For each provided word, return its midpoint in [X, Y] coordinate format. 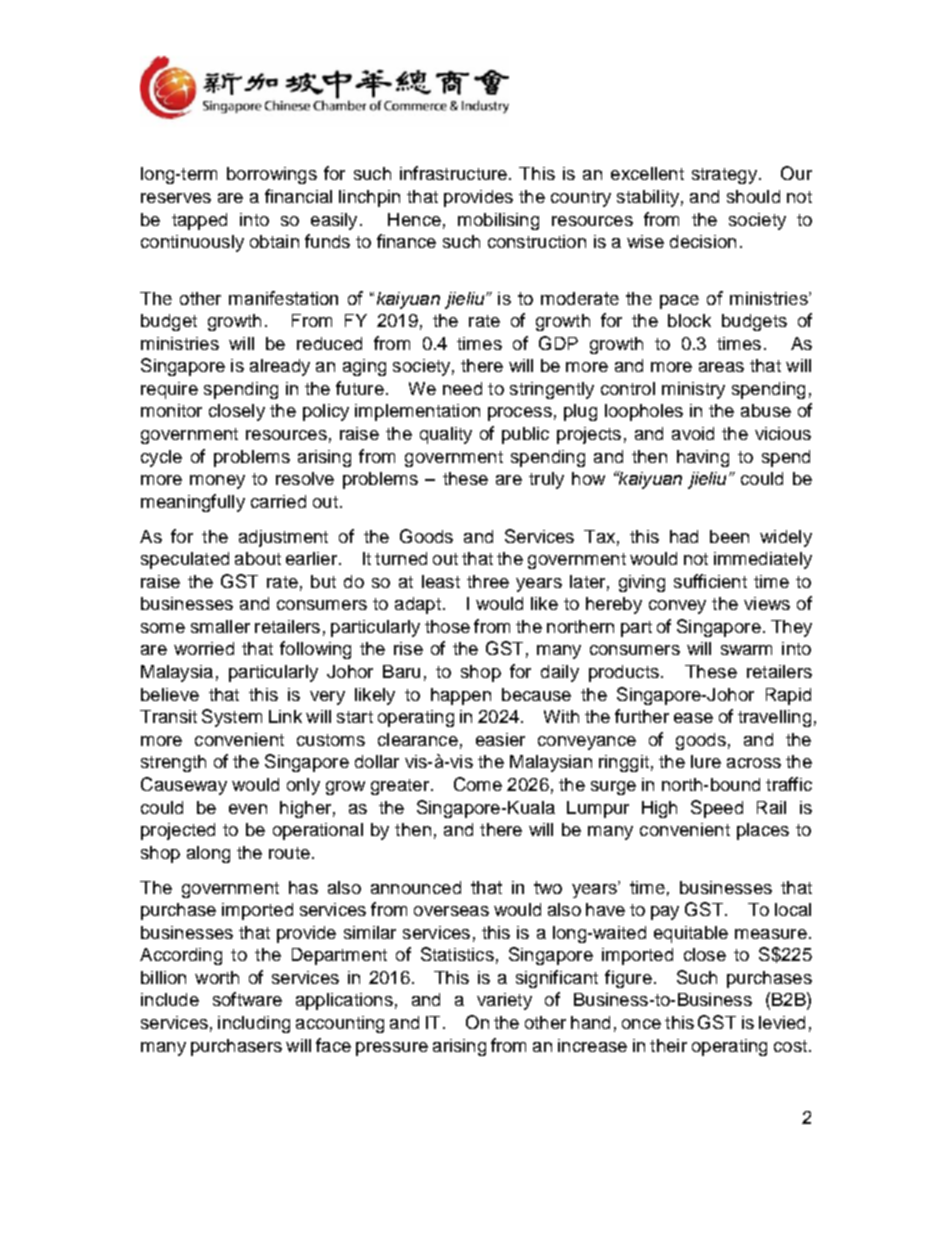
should [753, 196]
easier [500, 739]
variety [504, 1001]
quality [446, 435]
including [254, 1024]
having [703, 458]
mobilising [498, 221]
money [217, 482]
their [668, 1045]
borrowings [272, 175]
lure [706, 761]
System [232, 718]
